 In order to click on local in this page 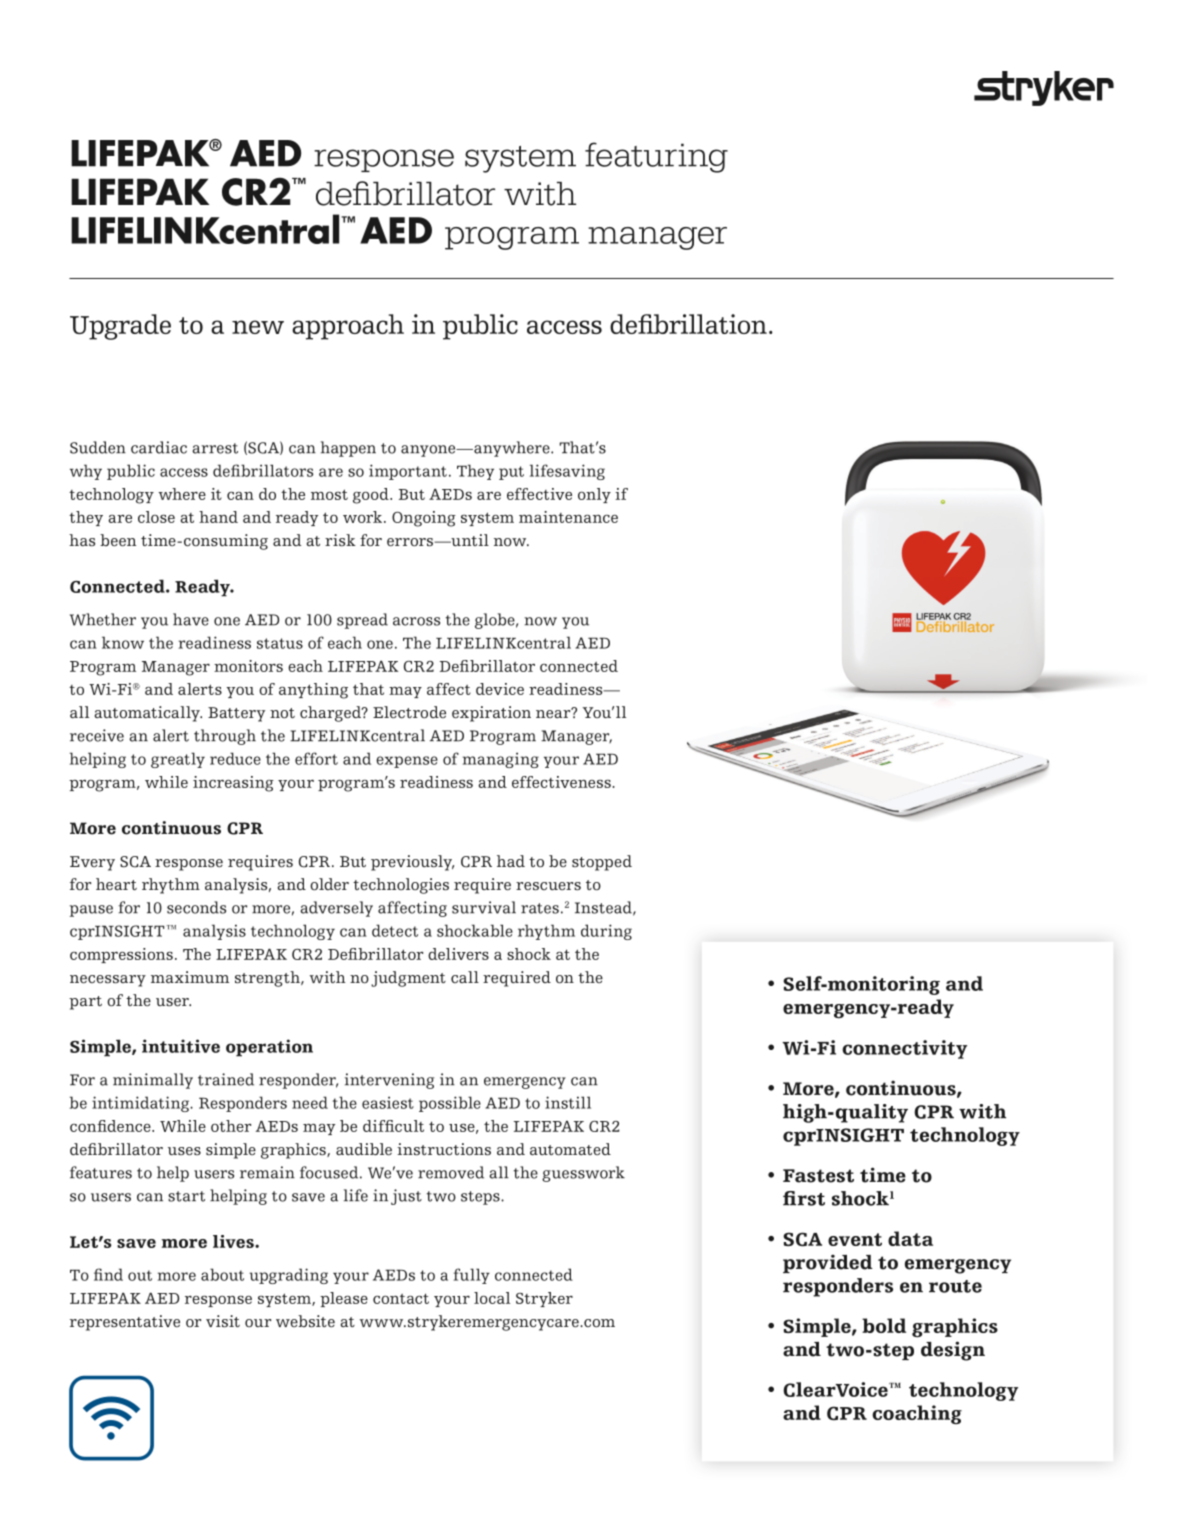, I will do `click(492, 1298)`.
